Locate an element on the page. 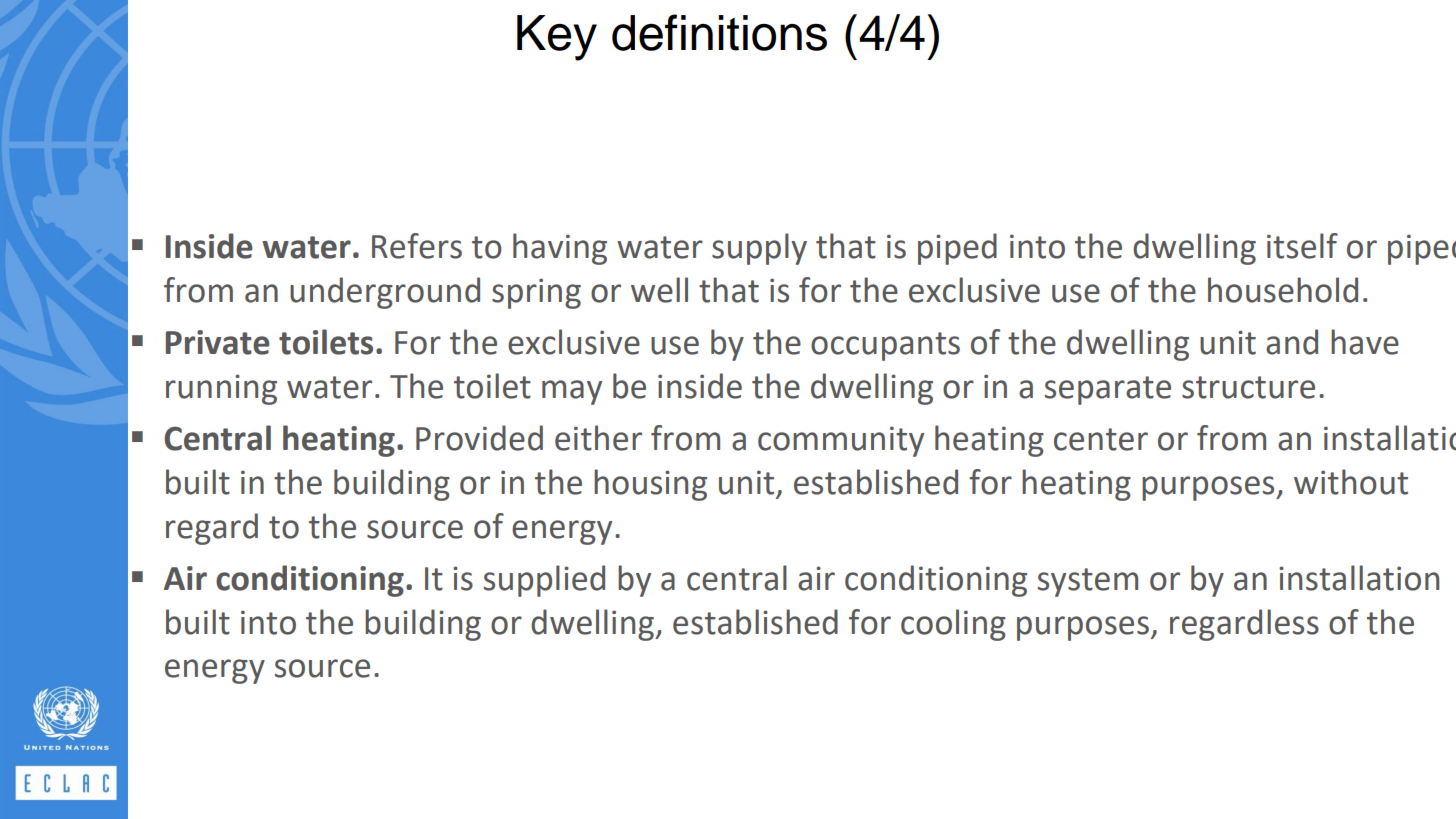  supplied is located at coordinates (544, 581).
